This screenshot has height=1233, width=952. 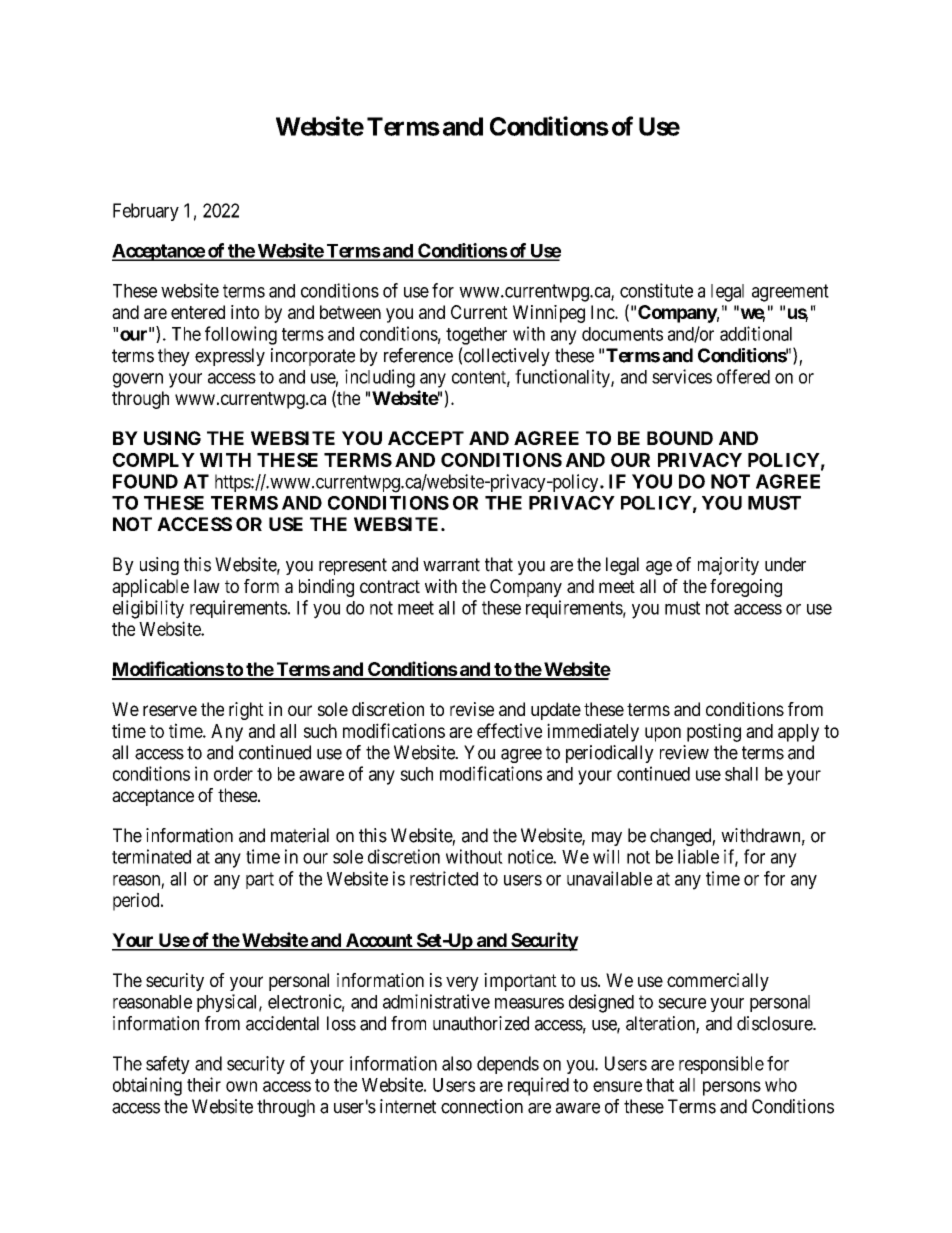 I want to click on their, so click(x=204, y=1084).
